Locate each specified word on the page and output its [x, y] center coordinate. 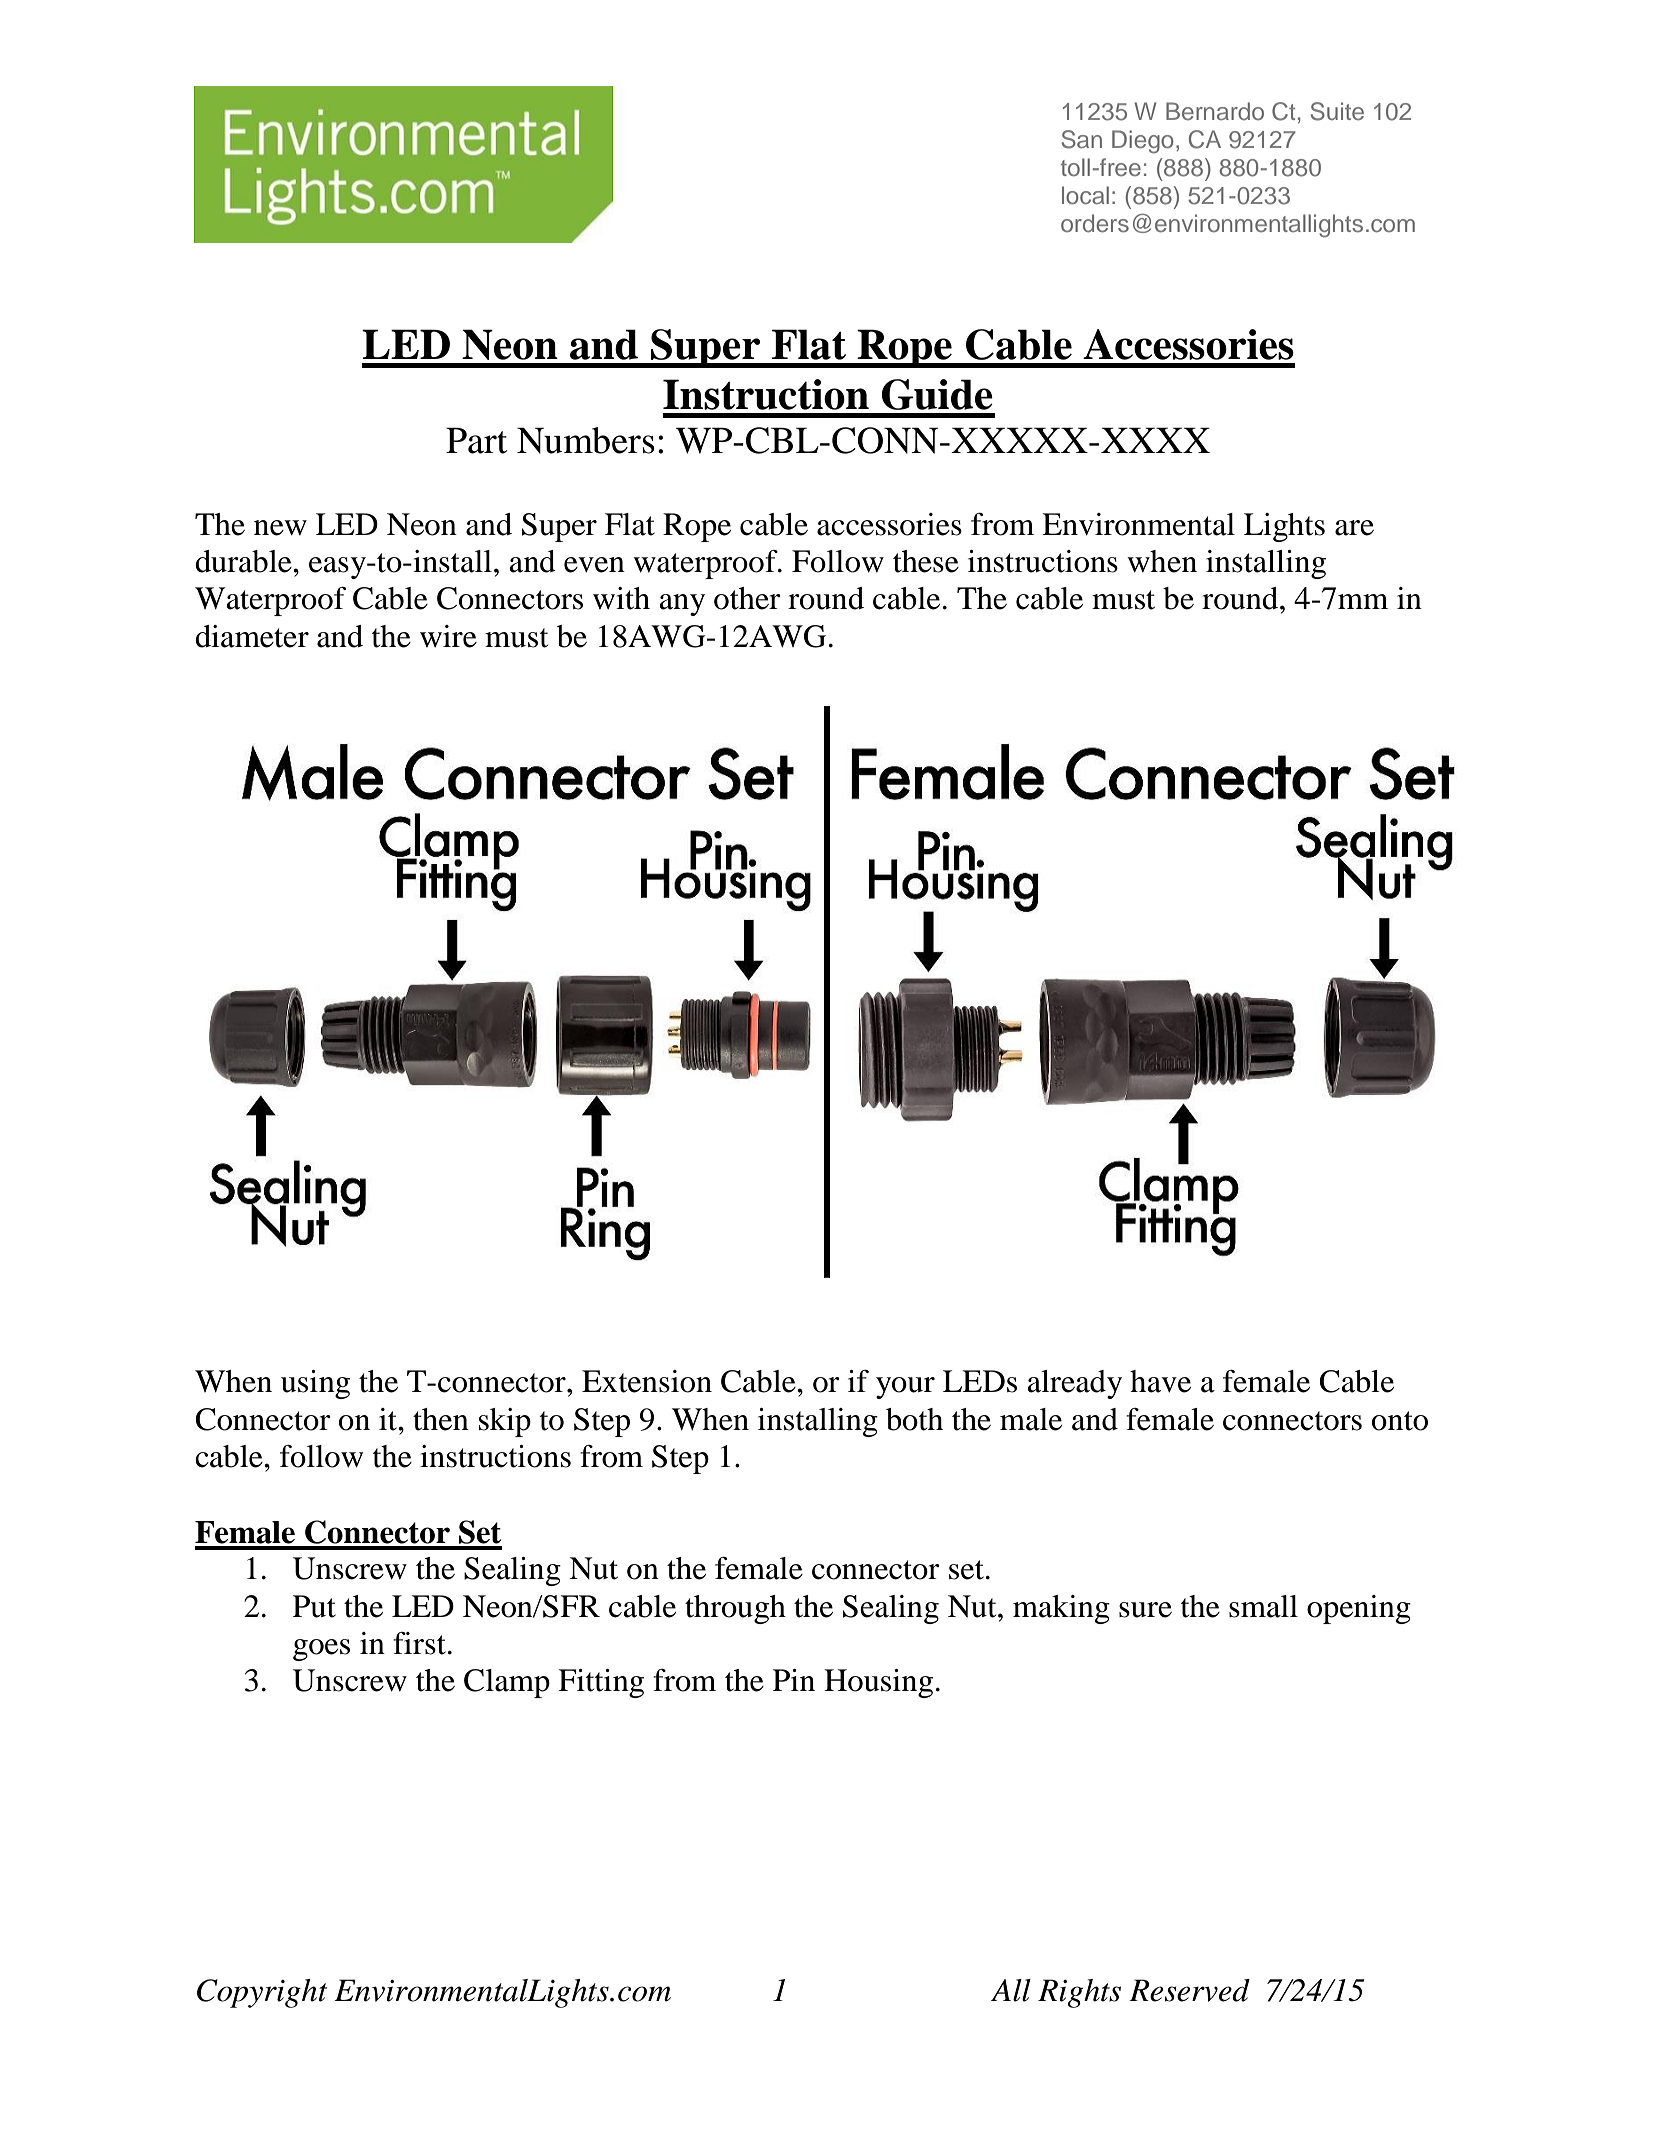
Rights [1079, 1993]
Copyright [262, 1993]
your [905, 1388]
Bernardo [1215, 111]
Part [476, 440]
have [1160, 1381]
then [441, 1419]
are [1354, 528]
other [747, 598]
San [1082, 139]
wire [448, 636]
